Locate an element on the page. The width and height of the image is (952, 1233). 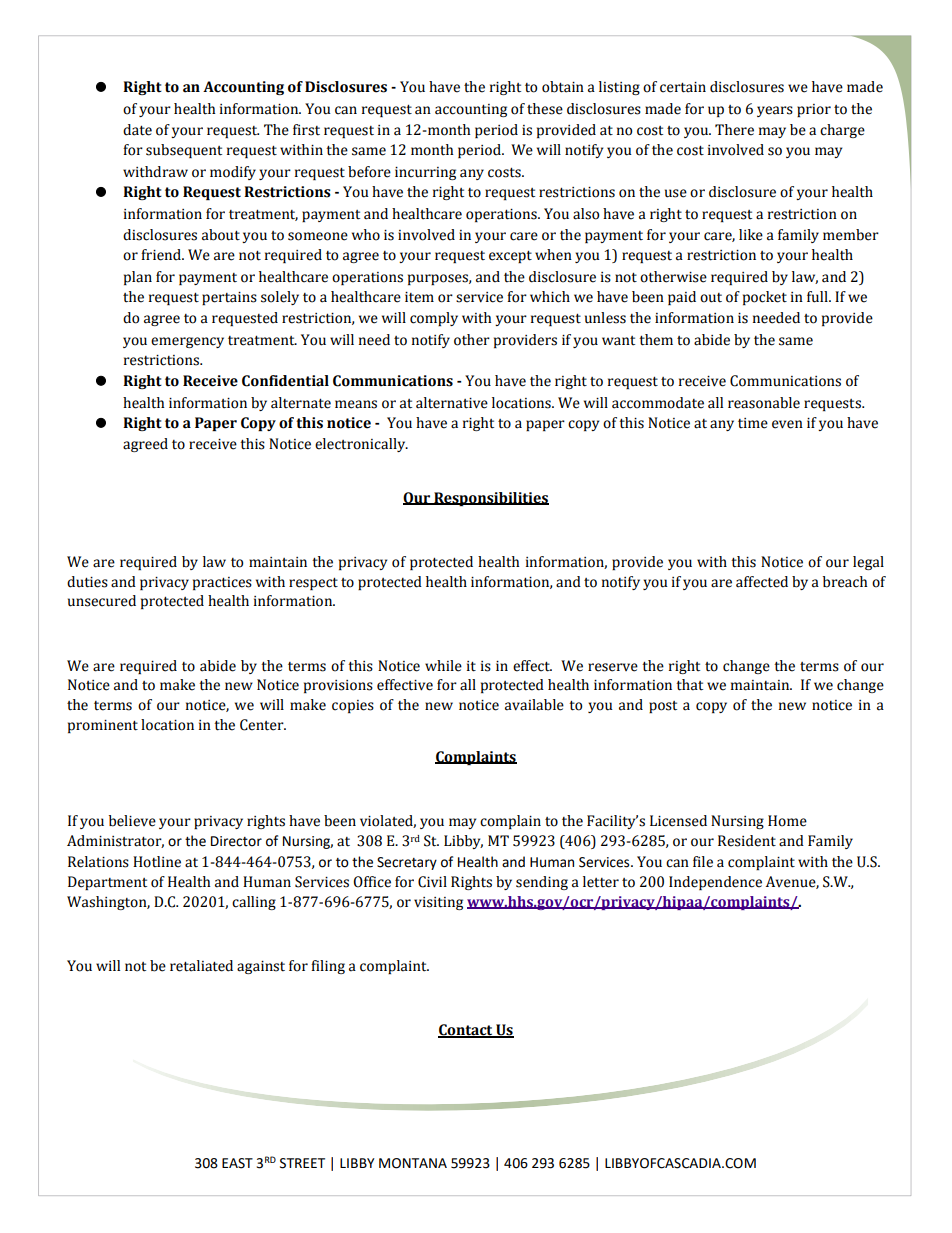
alternate is located at coordinates (301, 403).
